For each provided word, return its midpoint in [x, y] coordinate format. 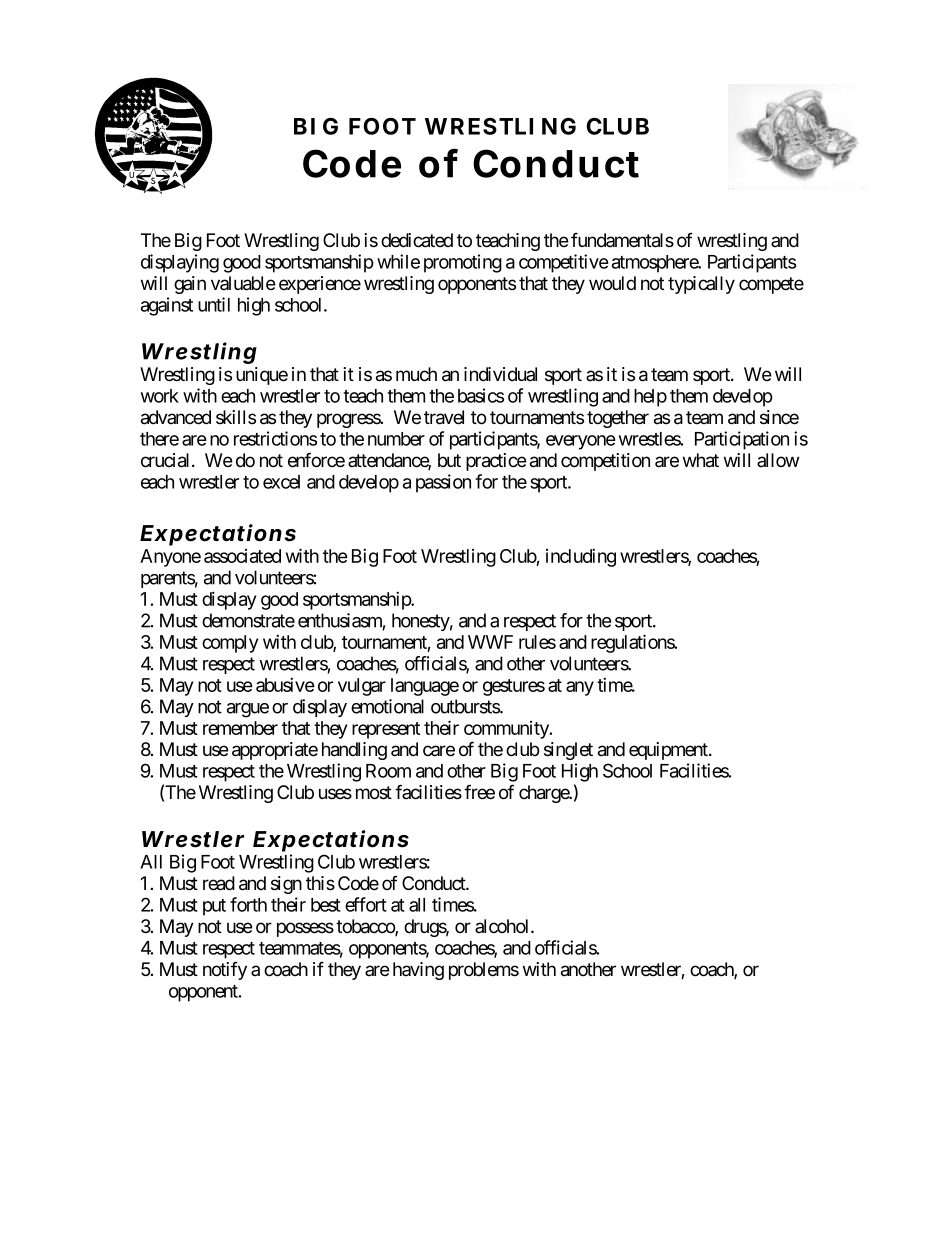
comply [230, 644]
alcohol [503, 926]
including [581, 557]
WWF [490, 642]
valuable [243, 283]
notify [225, 970]
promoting [463, 263]
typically [701, 285]
